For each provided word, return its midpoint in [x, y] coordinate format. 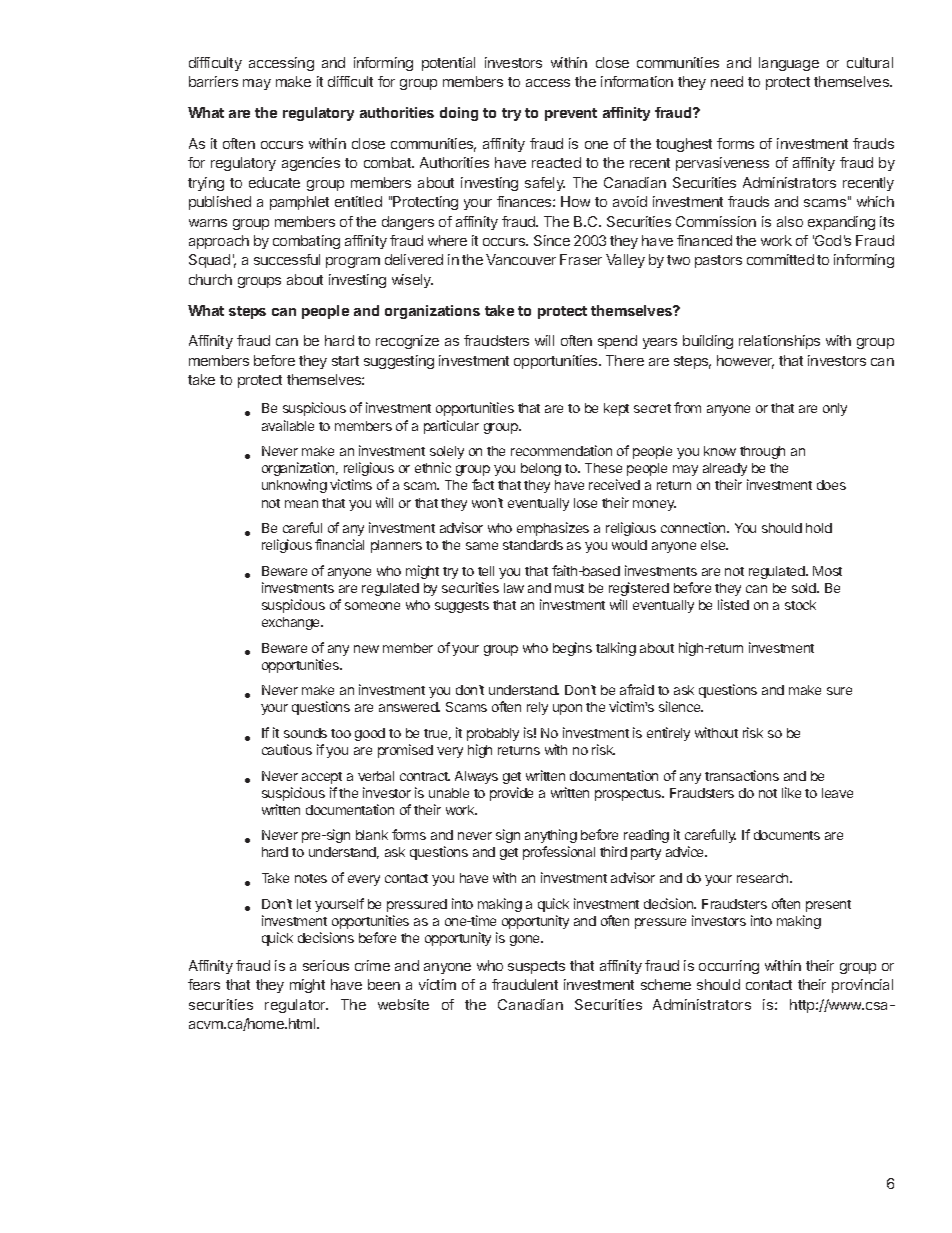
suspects [536, 967]
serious [326, 965]
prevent [571, 114]
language [789, 64]
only [835, 409]
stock [800, 605]
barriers [213, 81]
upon [567, 709]
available [288, 425]
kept [616, 409]
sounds [305, 733]
